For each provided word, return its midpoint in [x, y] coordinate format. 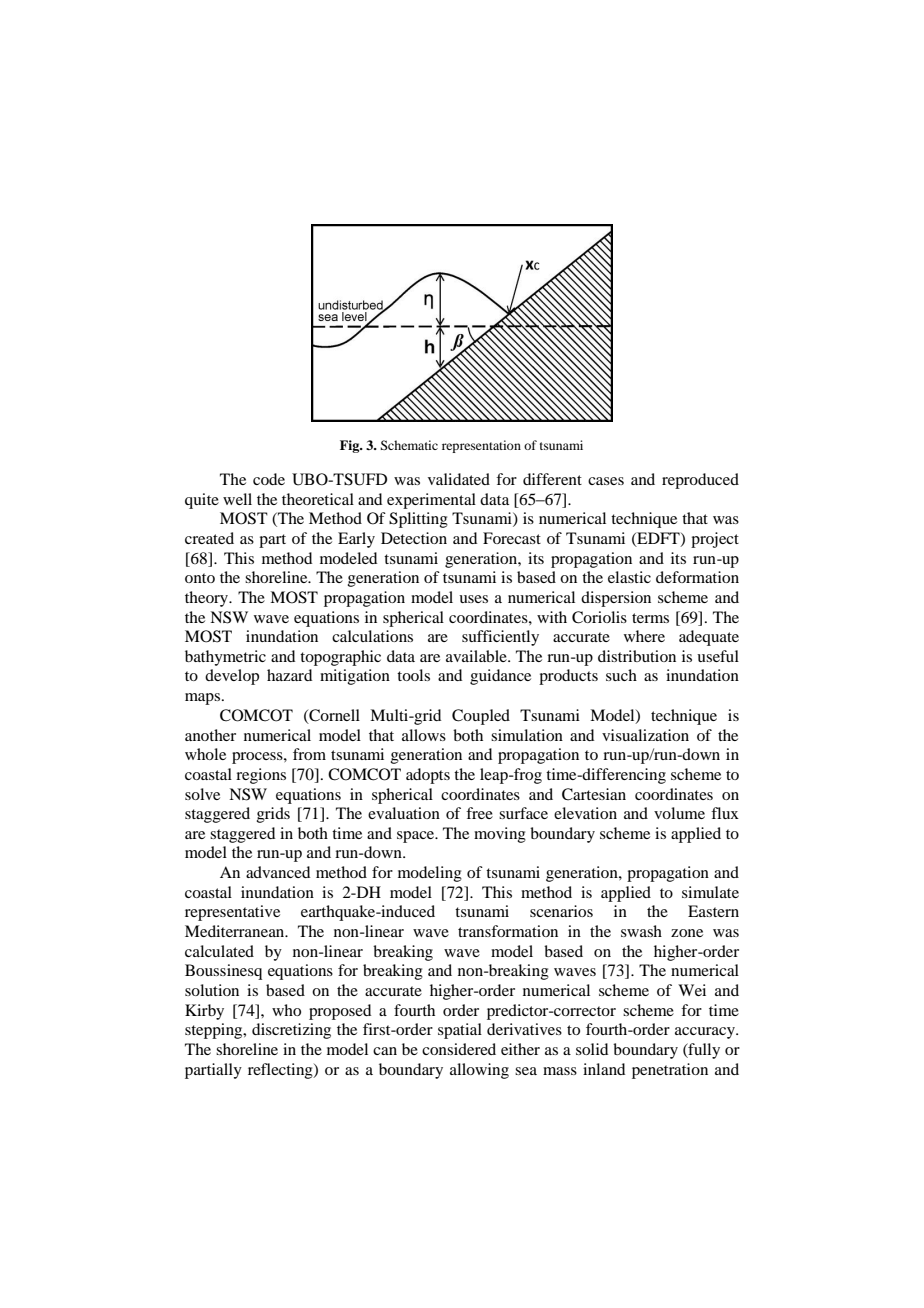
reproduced [700, 481]
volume [679, 813]
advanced [278, 872]
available [477, 656]
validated [459, 479]
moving [500, 835]
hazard [289, 675]
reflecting [281, 1071]
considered [459, 1049]
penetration [670, 1071]
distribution [637, 656]
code [269, 479]
